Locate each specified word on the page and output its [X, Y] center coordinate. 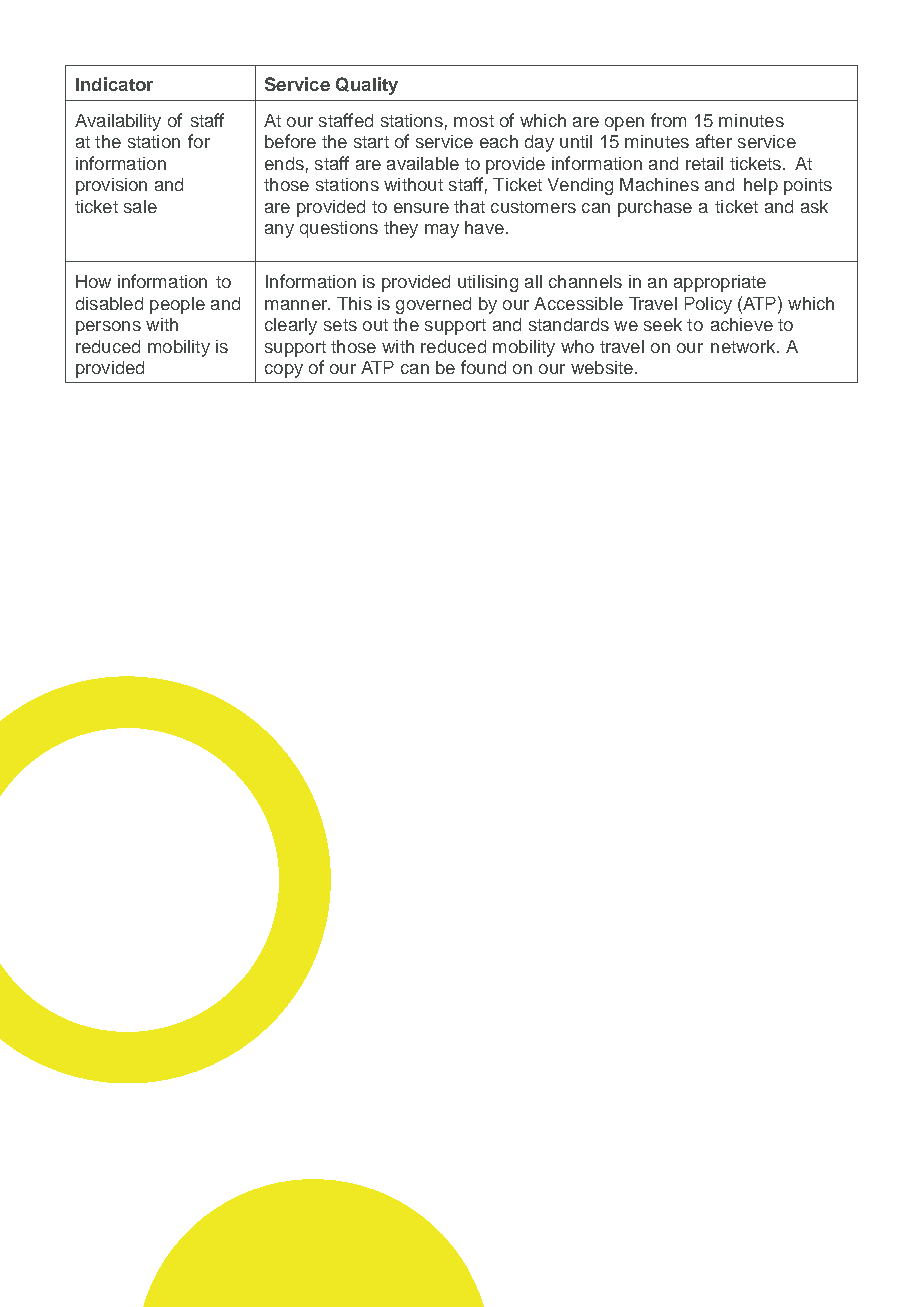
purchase [655, 208]
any [279, 231]
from [668, 120]
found [483, 367]
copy [284, 371]
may [442, 231]
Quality [367, 86]
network [744, 346]
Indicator [114, 84]
